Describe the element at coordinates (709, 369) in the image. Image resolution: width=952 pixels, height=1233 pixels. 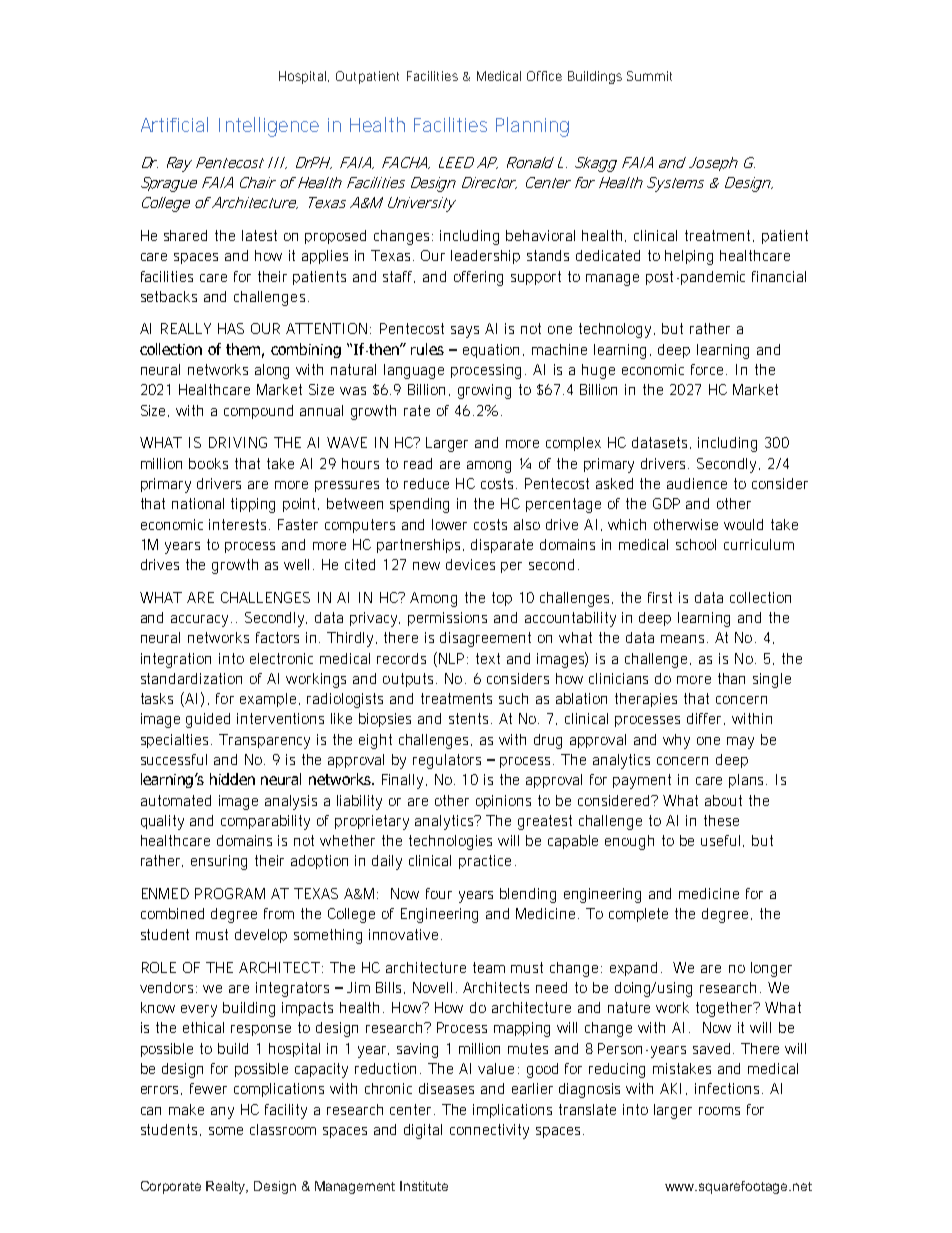
I see `force` at that location.
